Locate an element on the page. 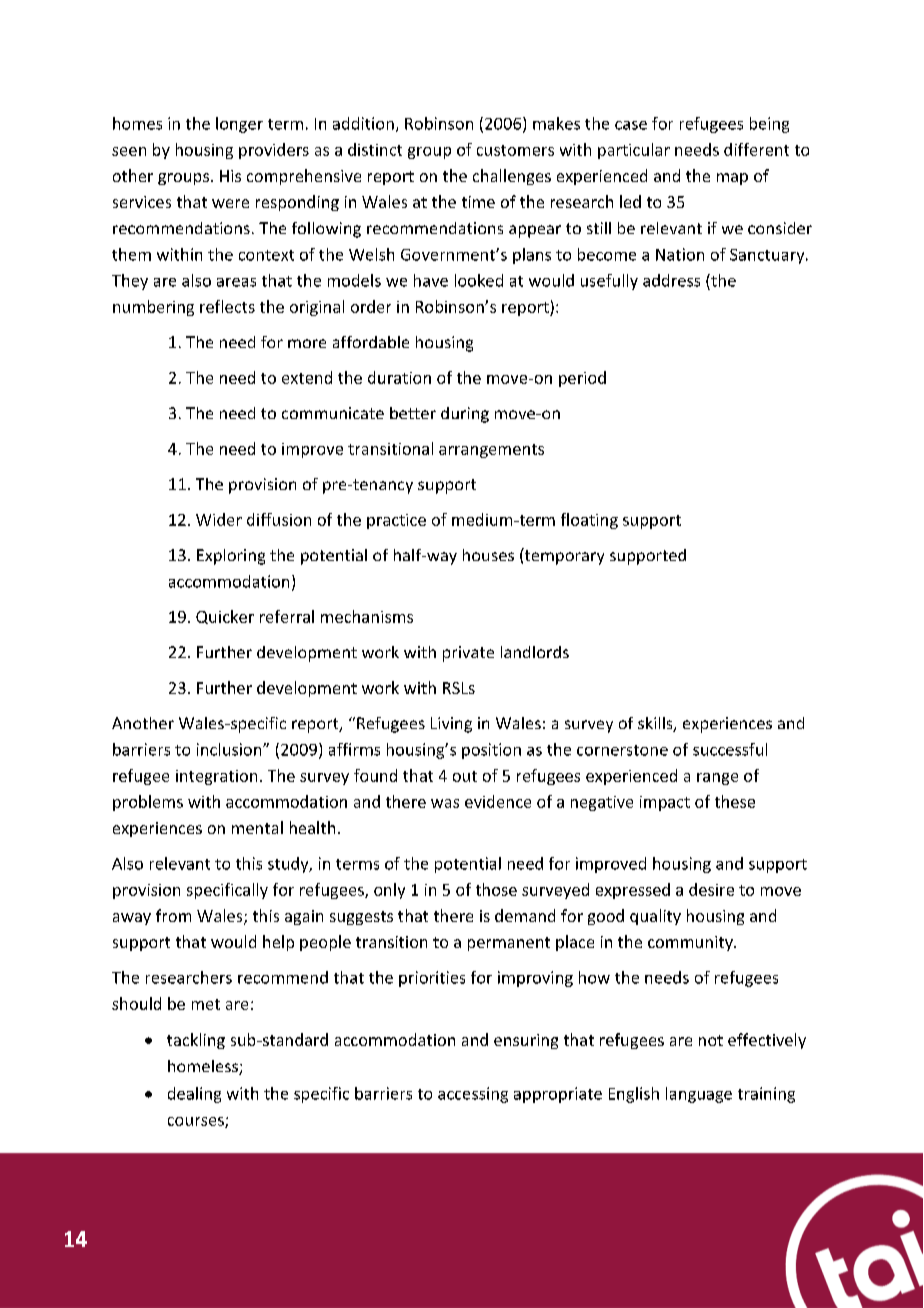  during is located at coordinates (465, 415).
